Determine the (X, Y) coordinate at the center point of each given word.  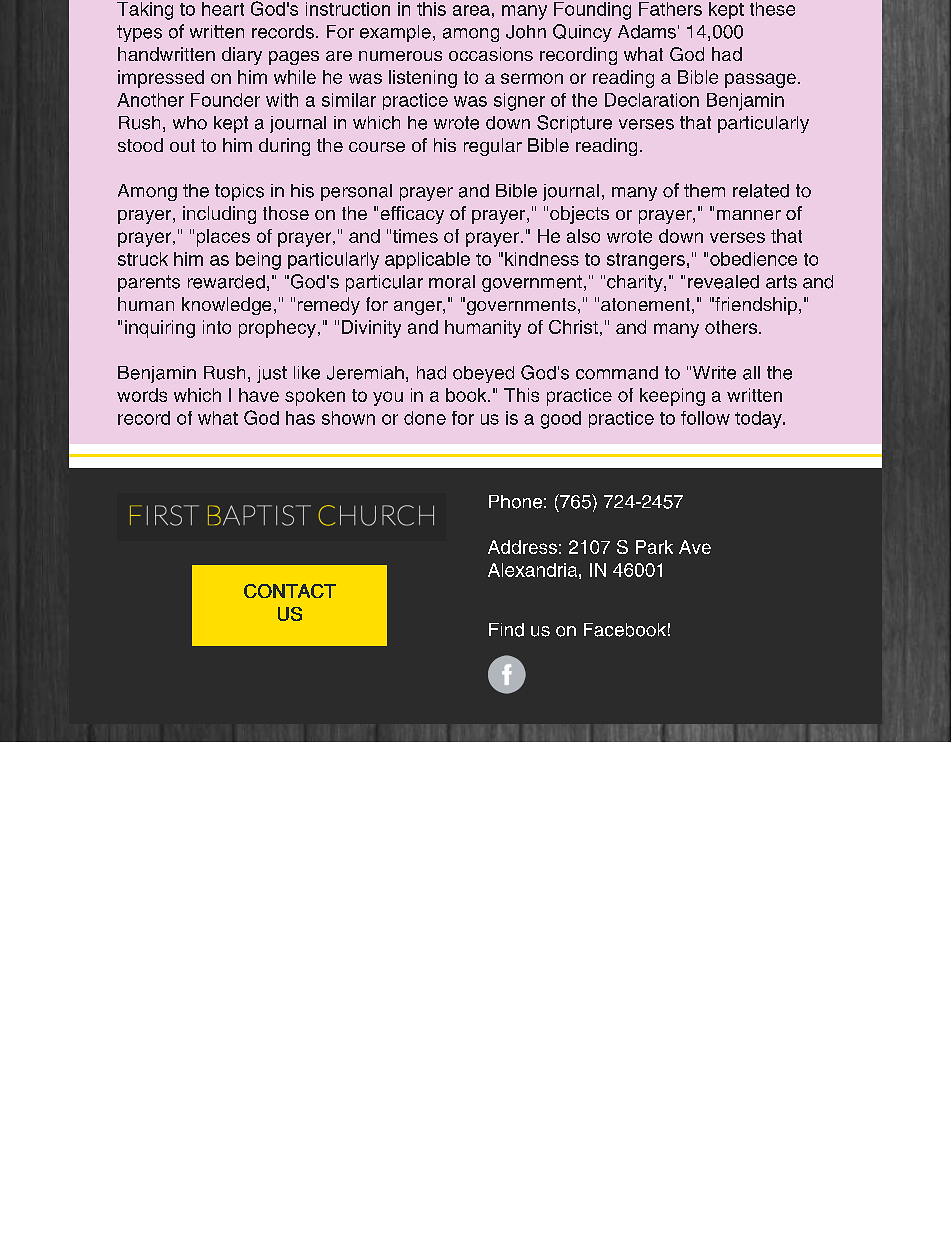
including (219, 215)
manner (749, 215)
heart (223, 9)
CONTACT (290, 591)
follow (705, 418)
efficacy (412, 215)
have (259, 395)
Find (506, 630)
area (471, 10)
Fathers (670, 9)
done (425, 418)
